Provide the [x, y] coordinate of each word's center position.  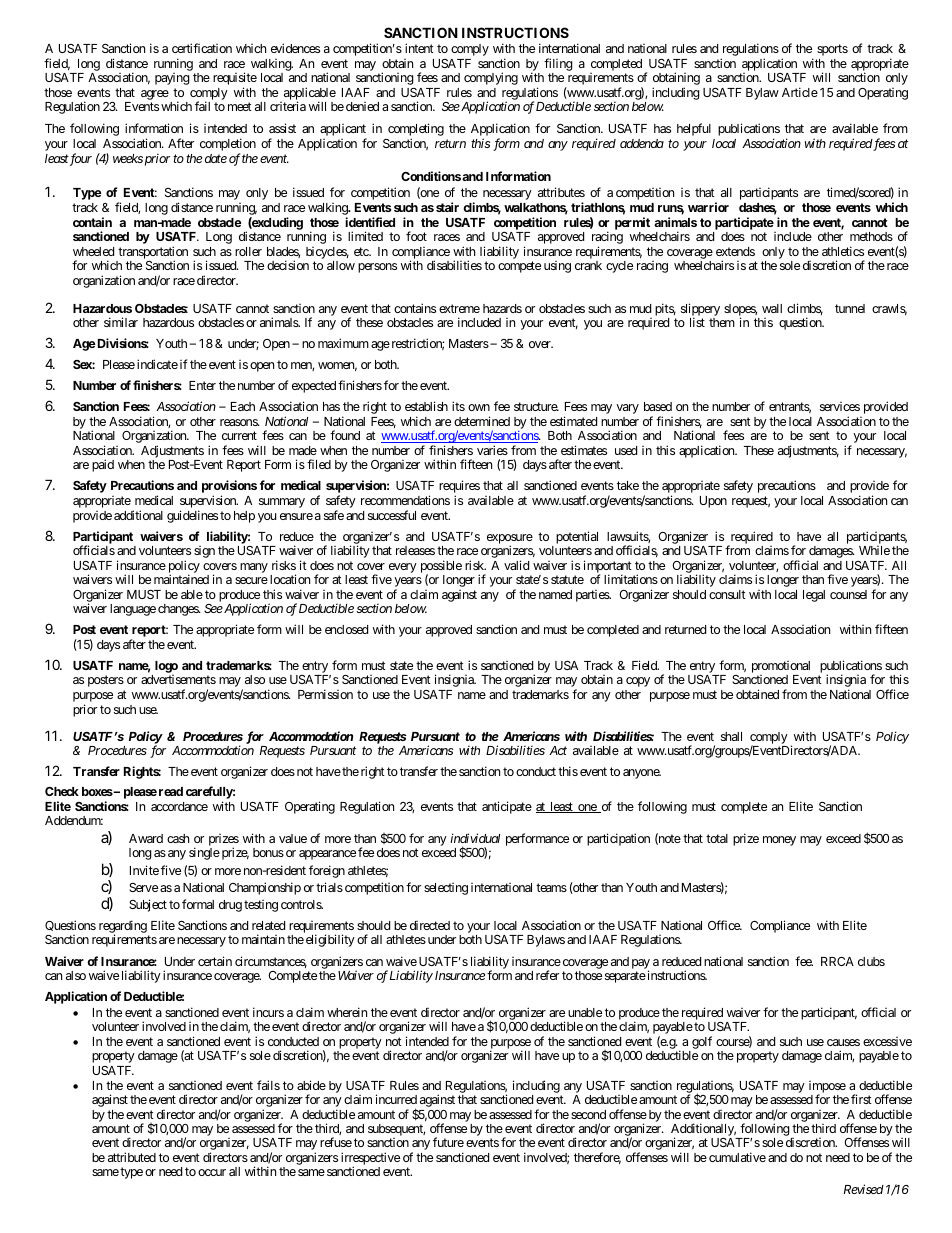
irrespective [370, 1159]
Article [800, 92]
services [840, 406]
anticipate [507, 807]
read [171, 791]
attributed [132, 1157]
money [779, 841]
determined [482, 421]
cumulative [737, 1157]
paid [103, 465]
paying [172, 79]
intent [419, 48]
